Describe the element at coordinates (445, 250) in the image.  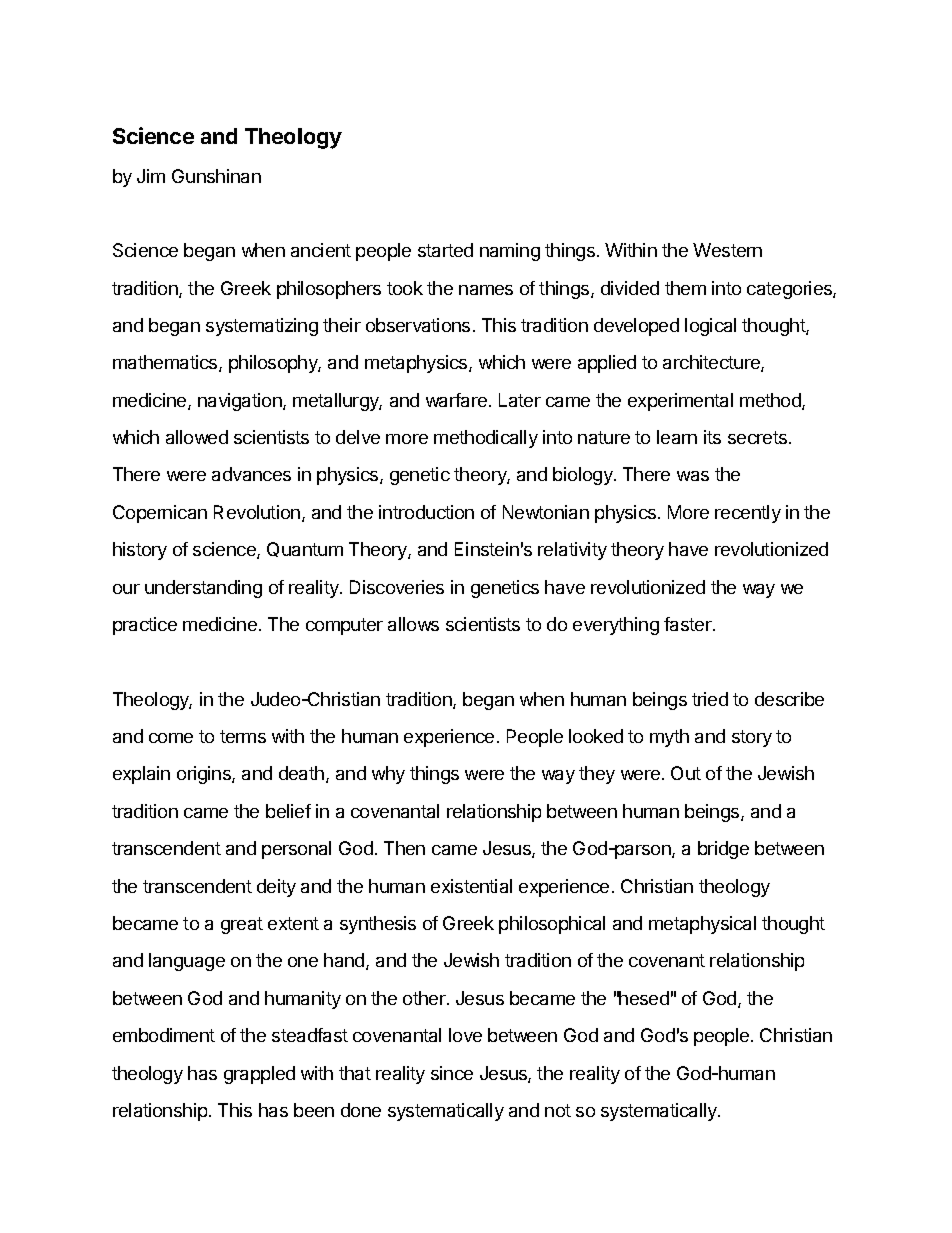
I see `started` at that location.
